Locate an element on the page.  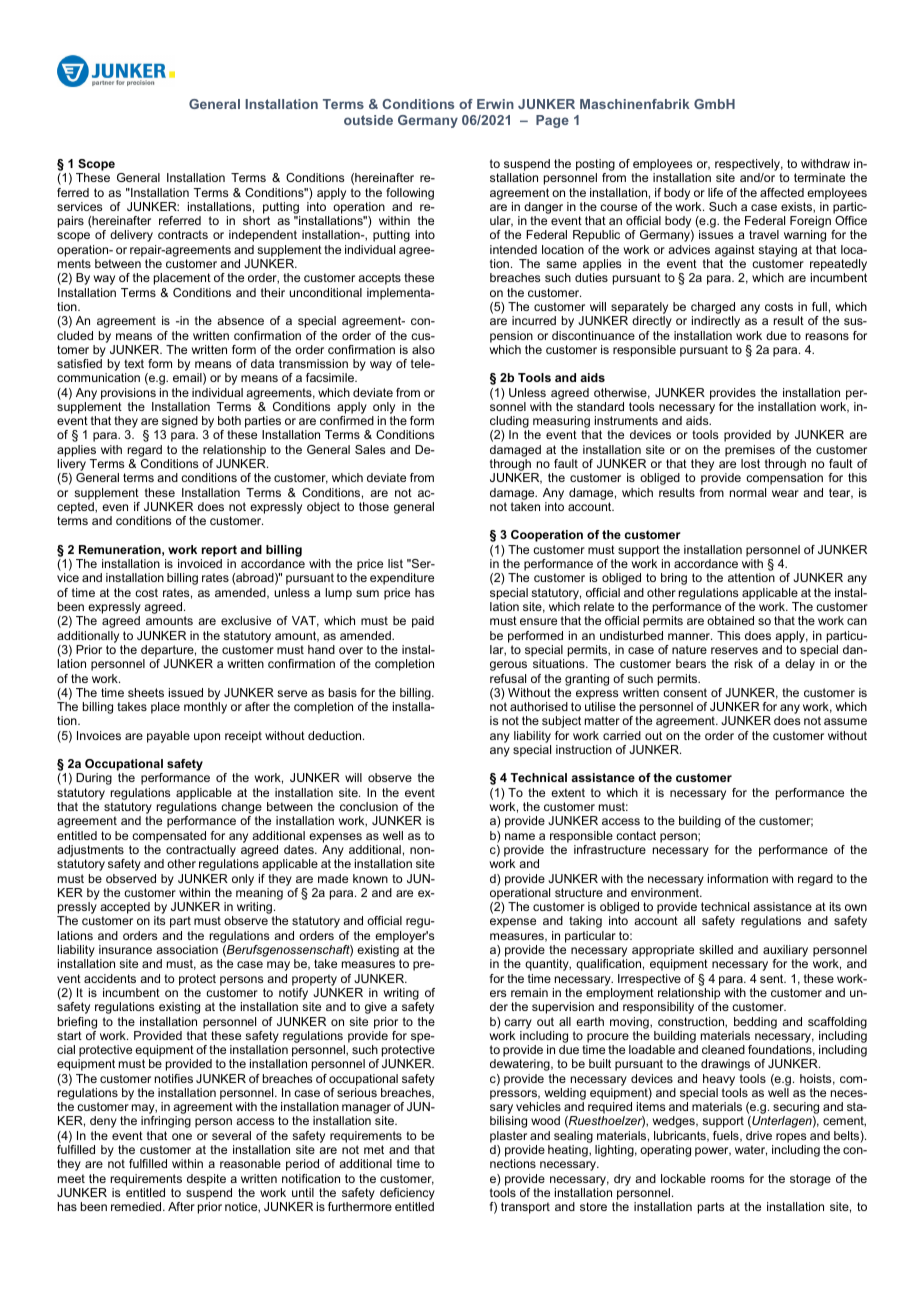
also is located at coordinates (423, 349).
